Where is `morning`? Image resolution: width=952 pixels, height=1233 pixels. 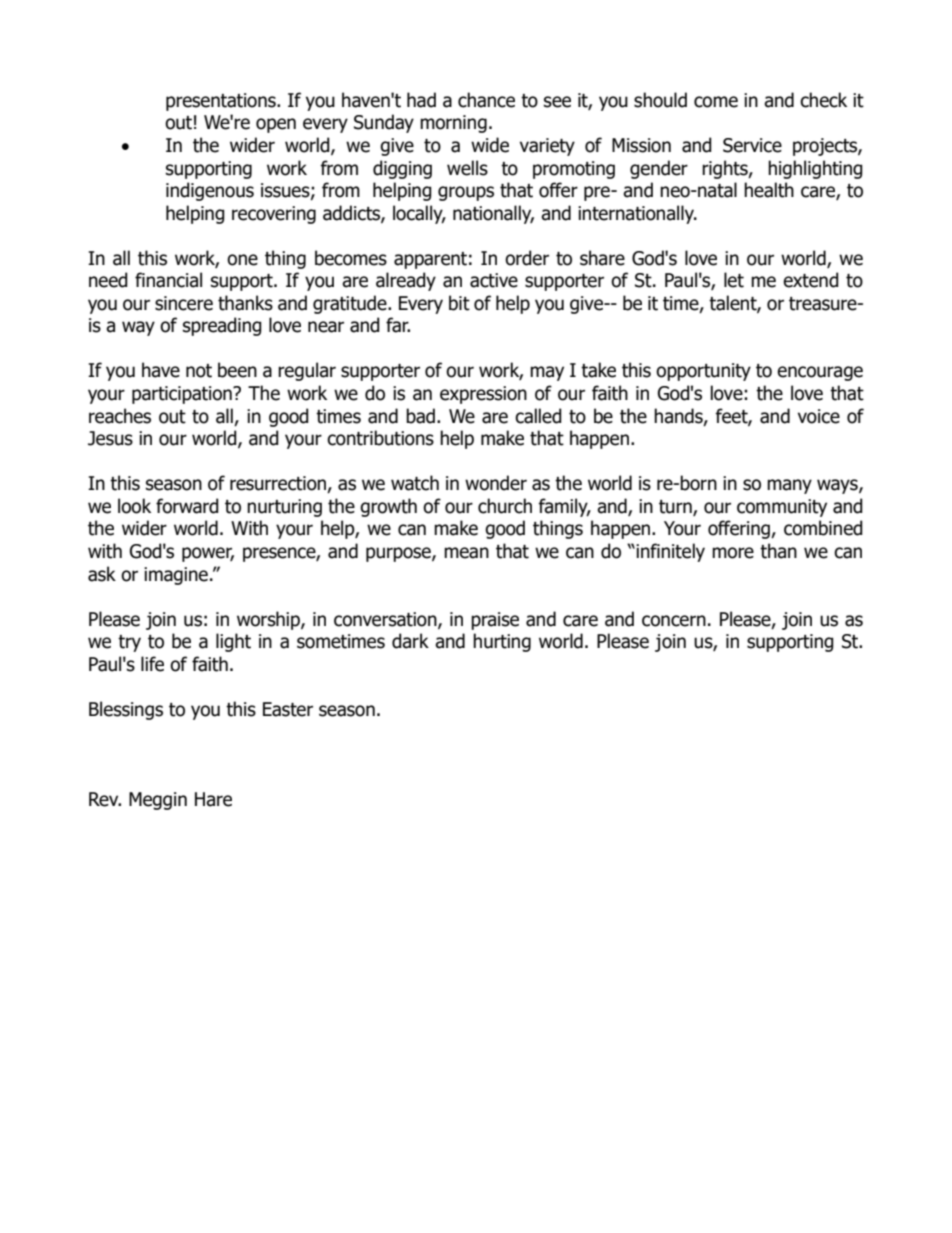
morning is located at coordinates (453, 124).
